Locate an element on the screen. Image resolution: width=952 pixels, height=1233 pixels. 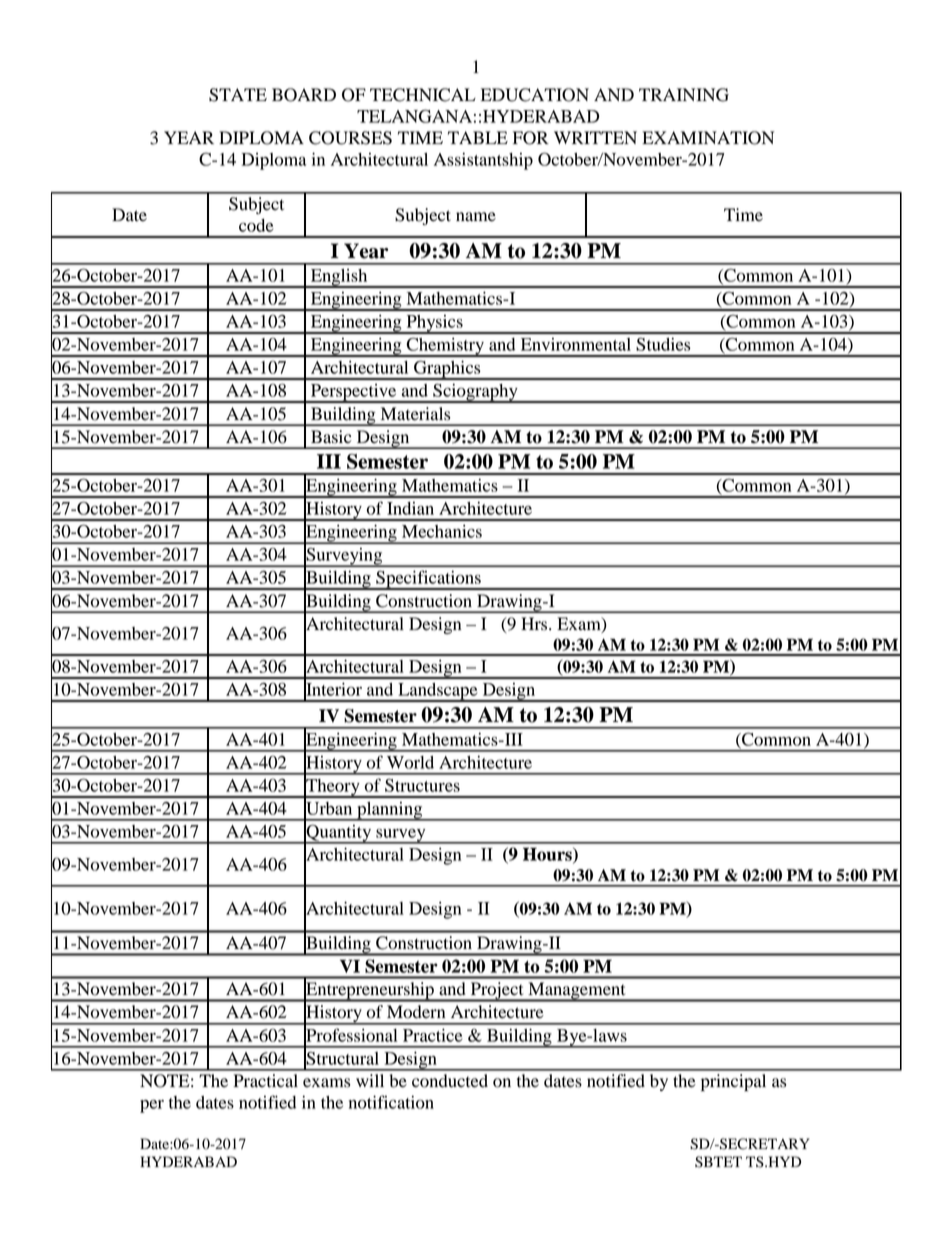
Graphics is located at coordinates (447, 370).
